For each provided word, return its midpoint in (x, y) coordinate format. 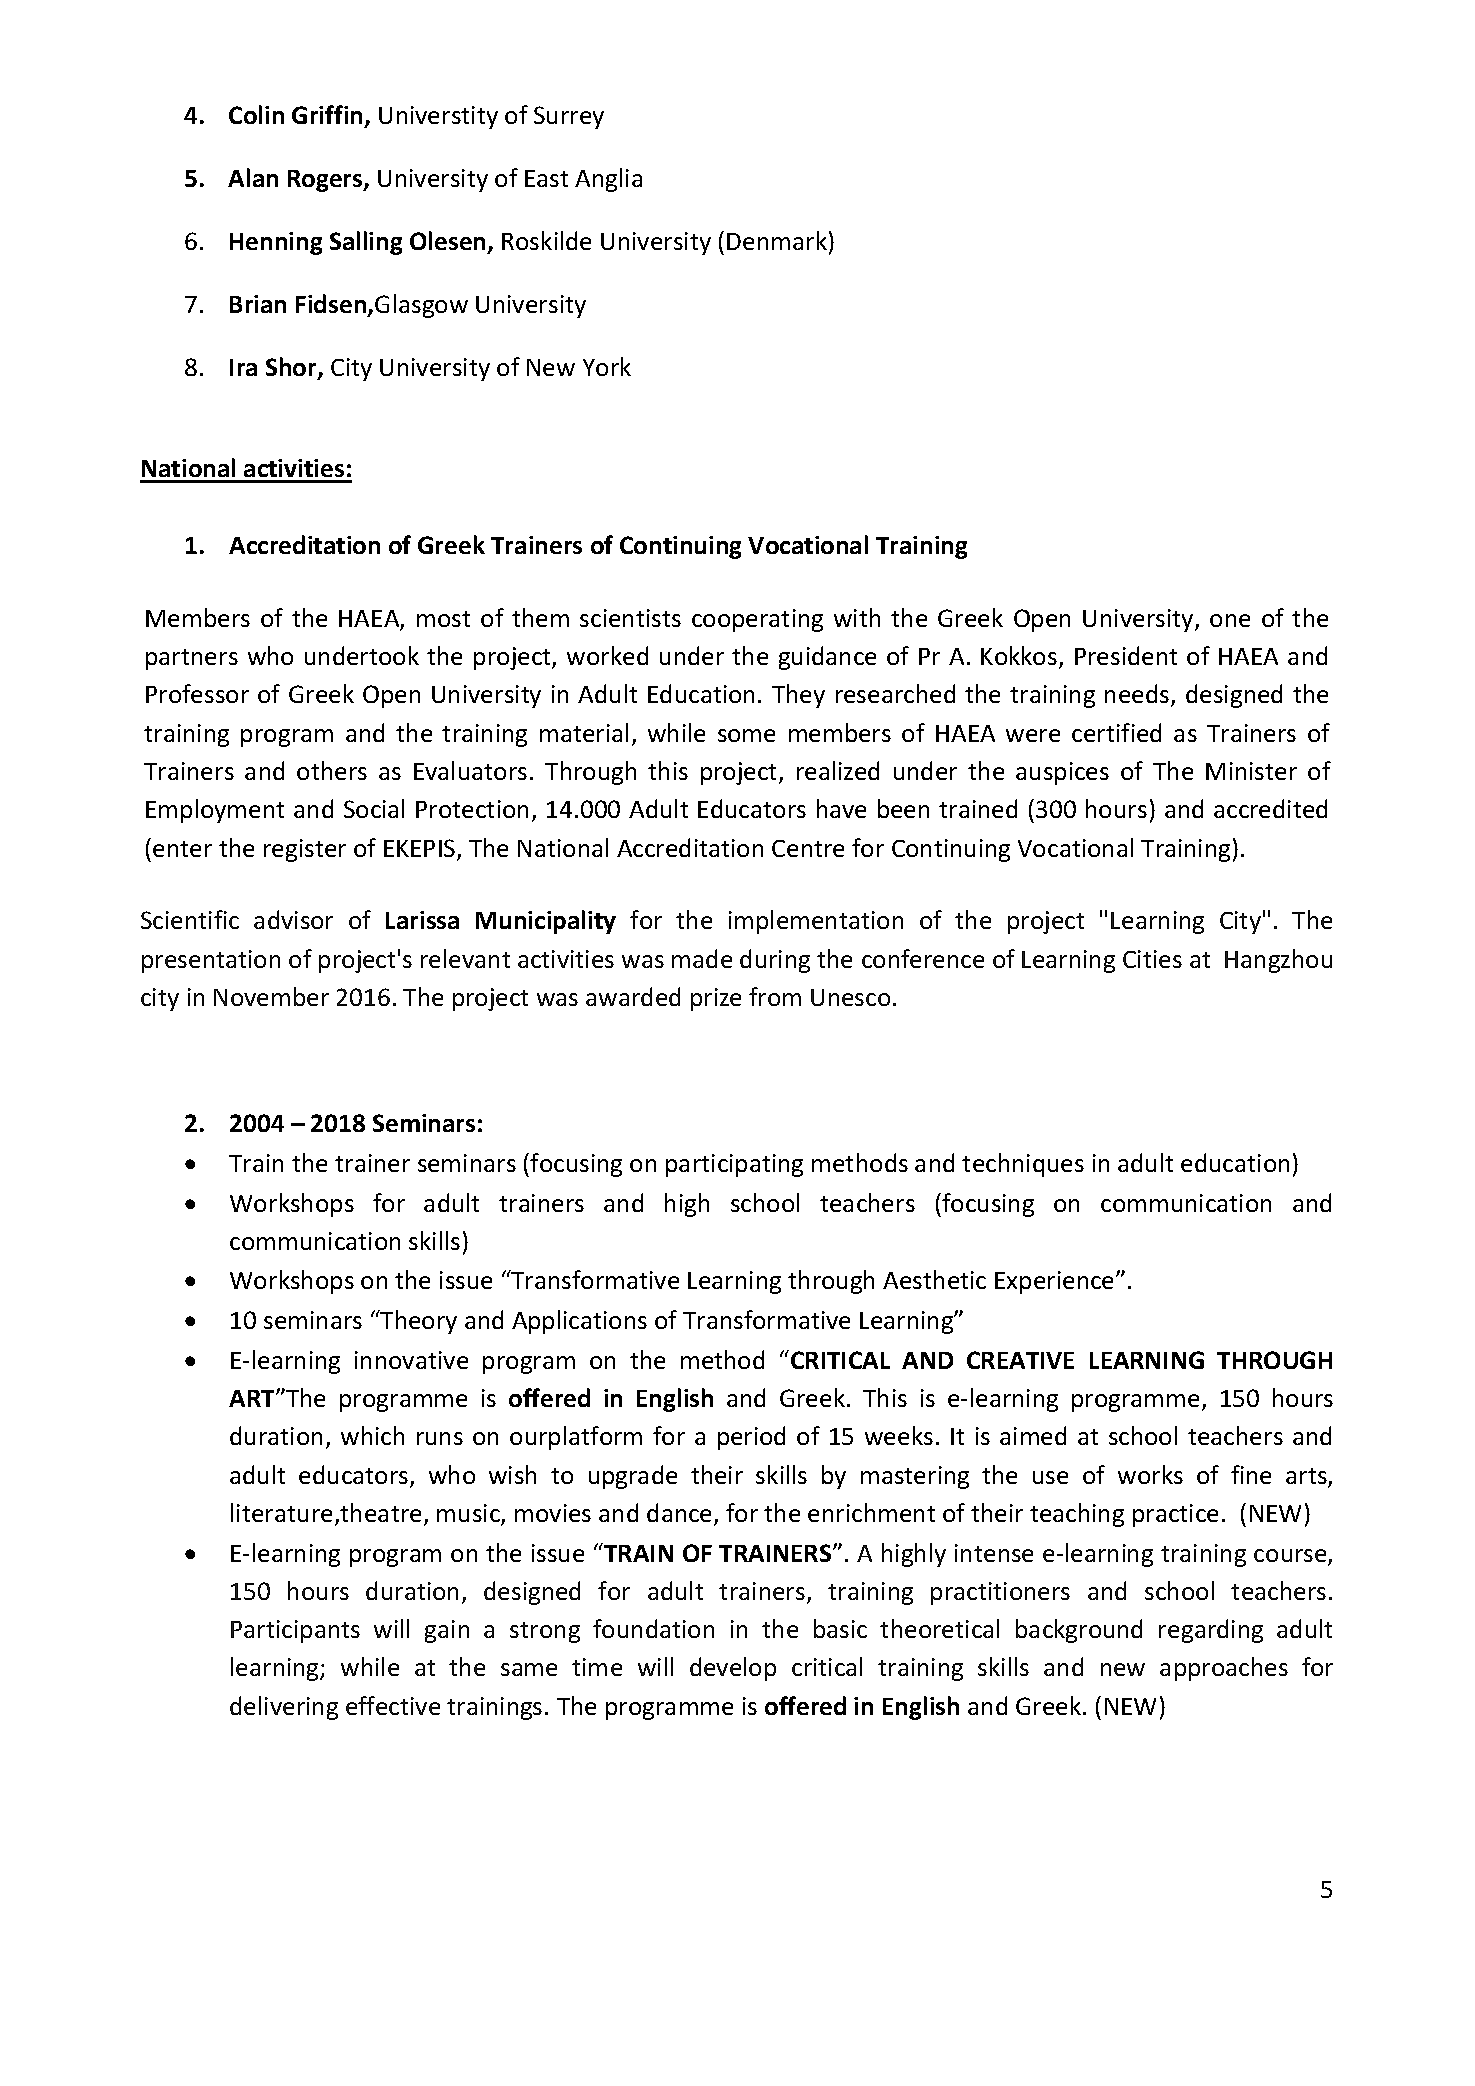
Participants (295, 1631)
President (1126, 655)
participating (734, 1165)
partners (192, 659)
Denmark (777, 240)
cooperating (757, 620)
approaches (1224, 1669)
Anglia (608, 180)
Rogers (326, 181)
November (271, 996)
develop (733, 1669)
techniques (1023, 1165)
